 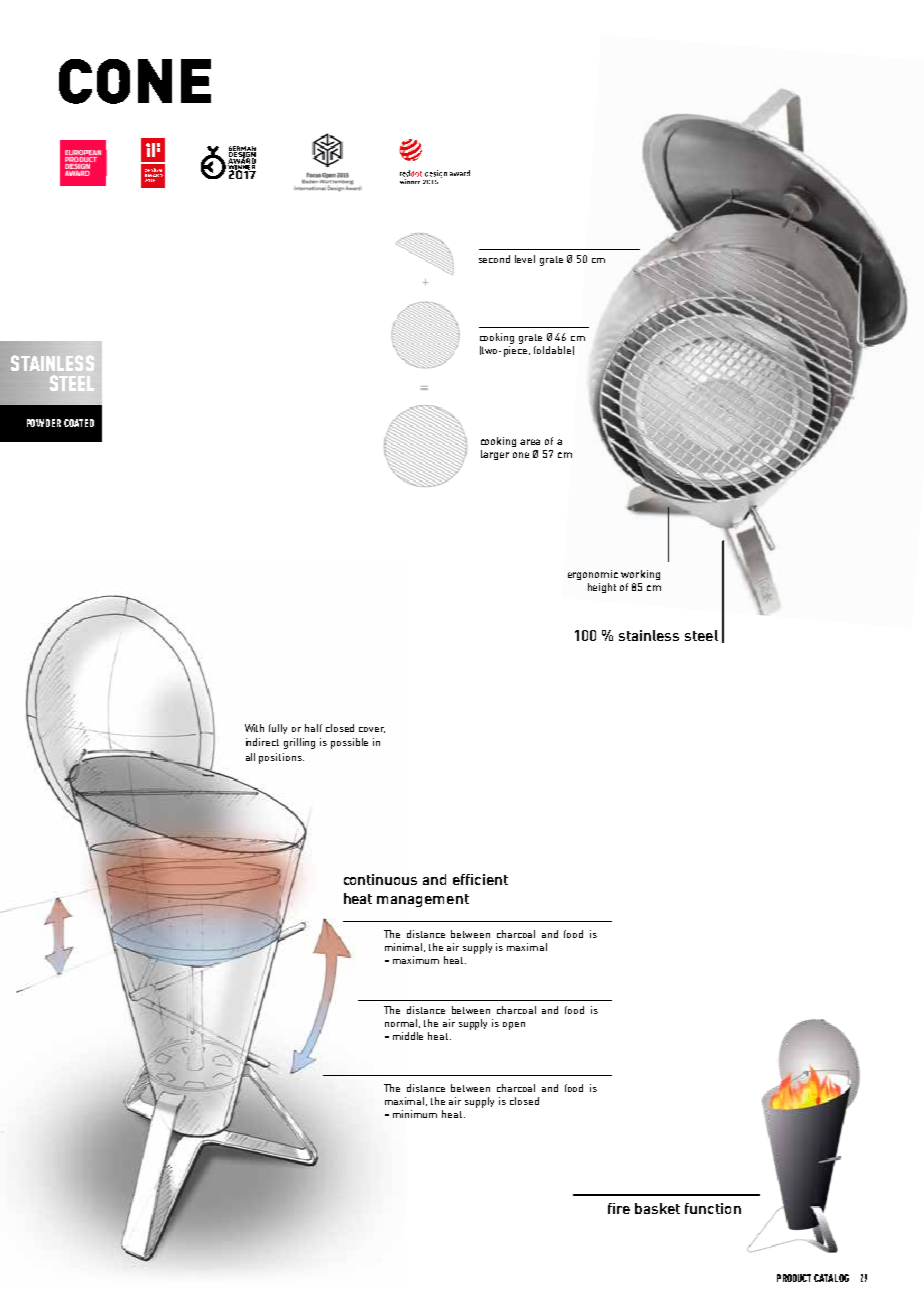 I want to click on middle, so click(x=408, y=1036).
